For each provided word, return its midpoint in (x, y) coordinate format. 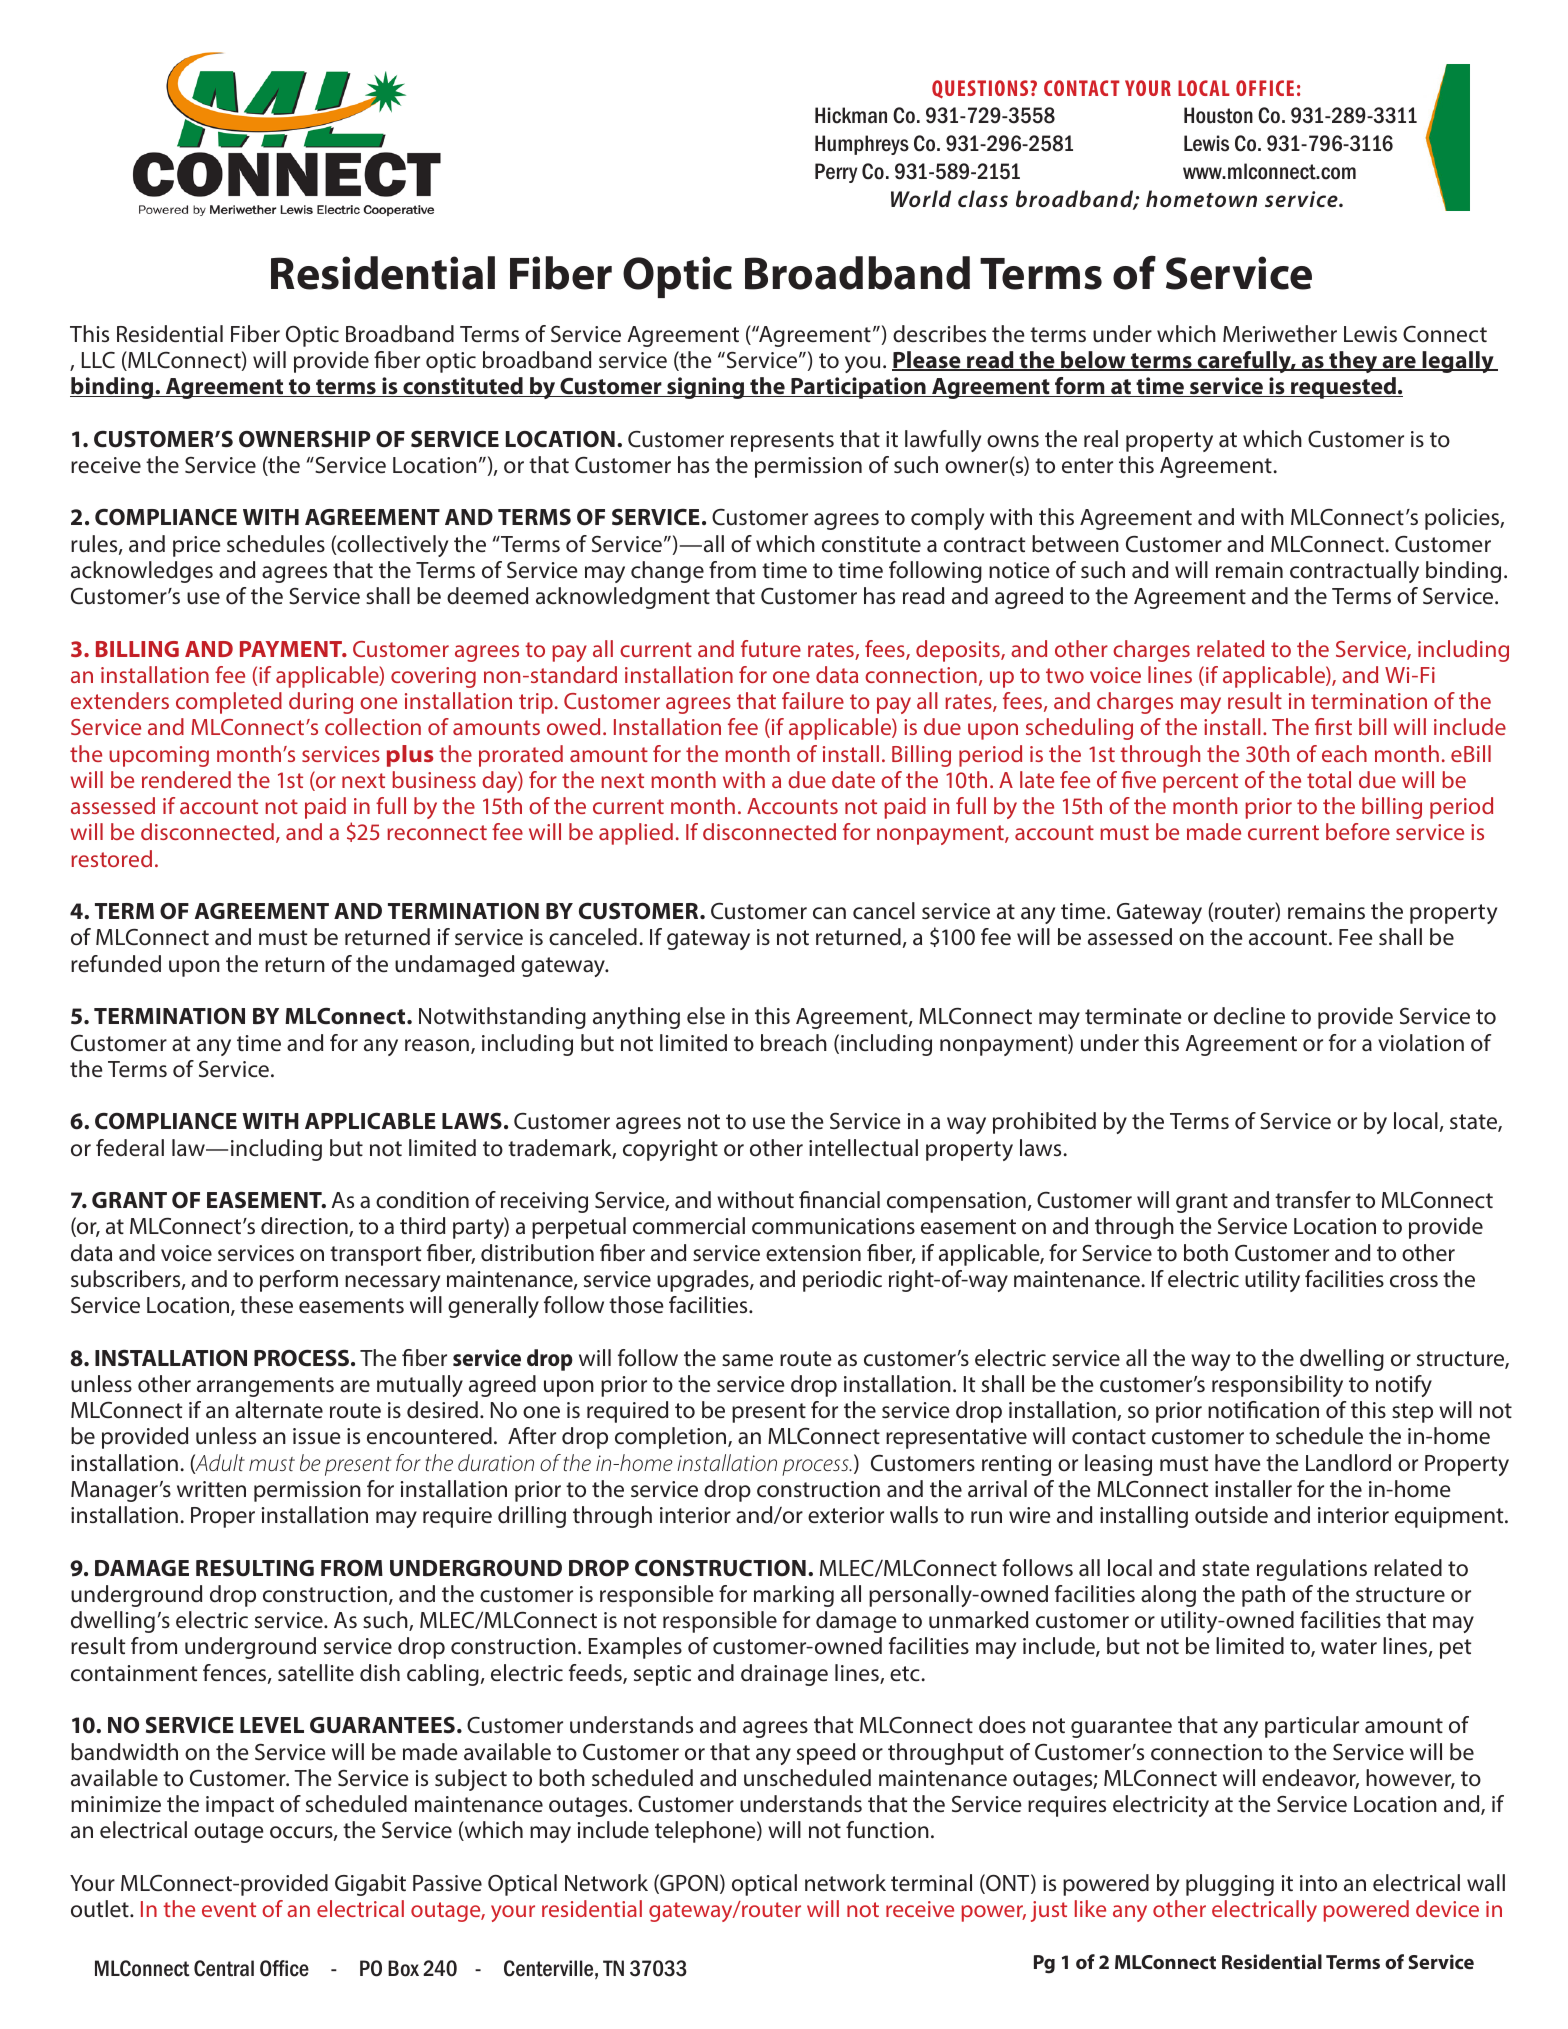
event (229, 1909)
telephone (706, 1832)
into (1318, 1883)
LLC (98, 360)
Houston (1218, 115)
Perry (836, 173)
